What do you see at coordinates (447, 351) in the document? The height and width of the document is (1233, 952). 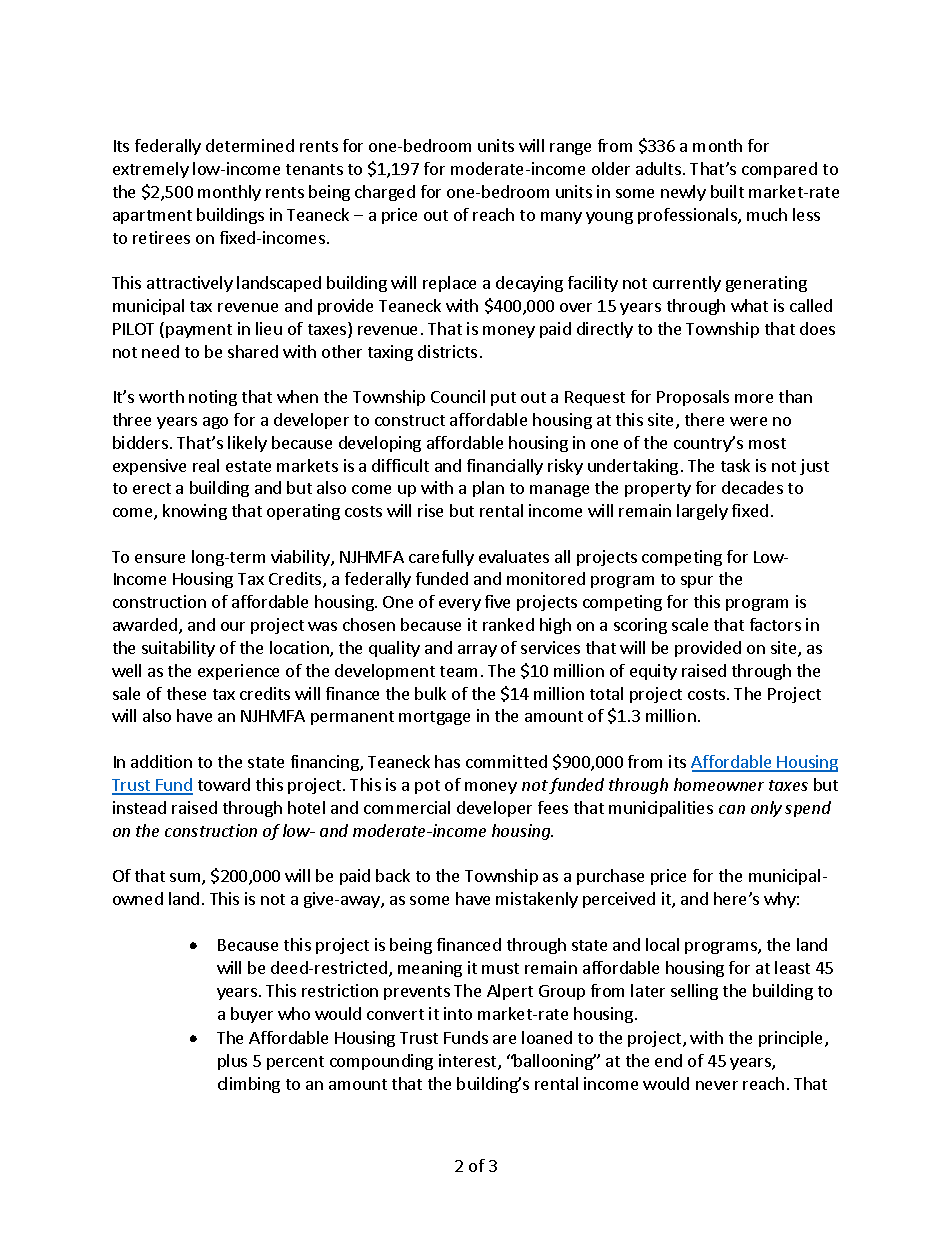 I see `districts` at bounding box center [447, 351].
